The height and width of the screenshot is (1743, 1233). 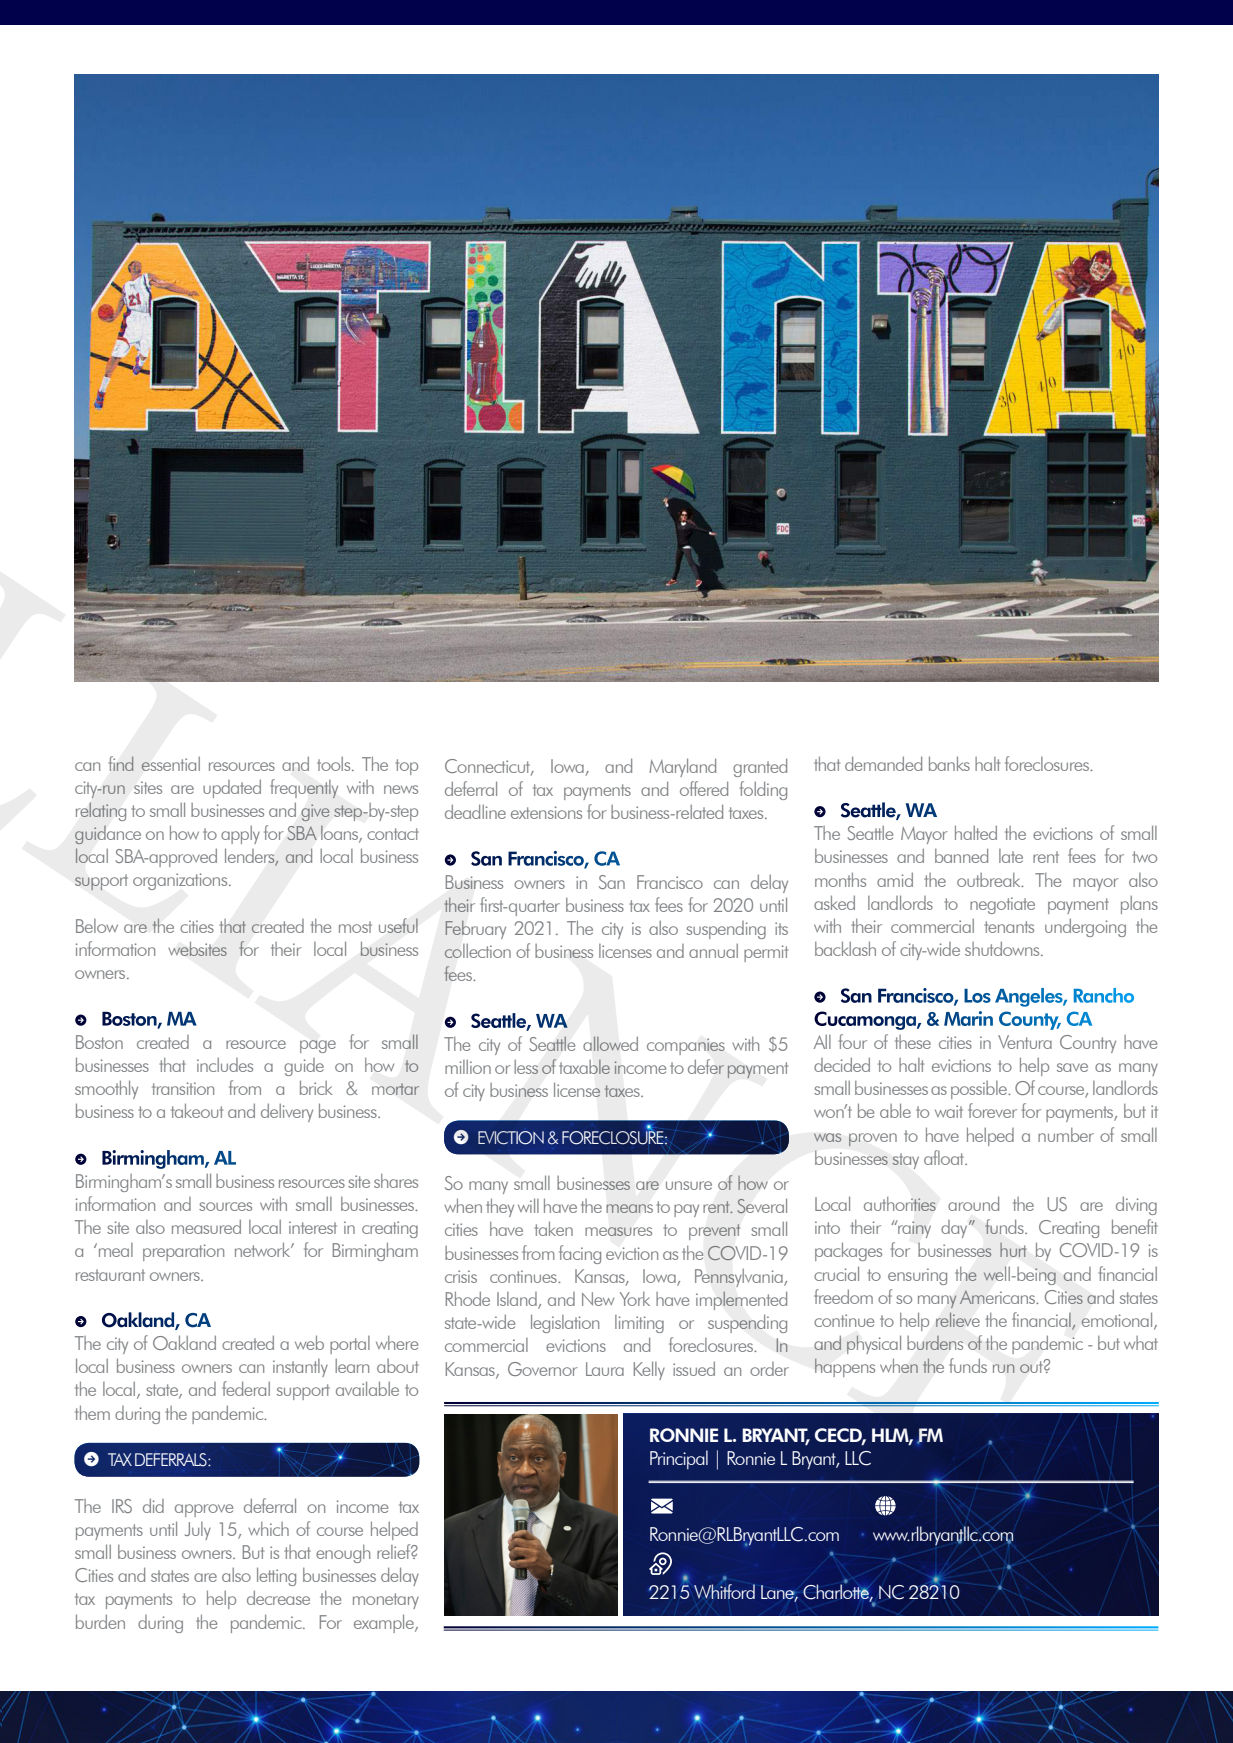 What do you see at coordinates (639, 1324) in the screenshot?
I see `limiting` at bounding box center [639, 1324].
